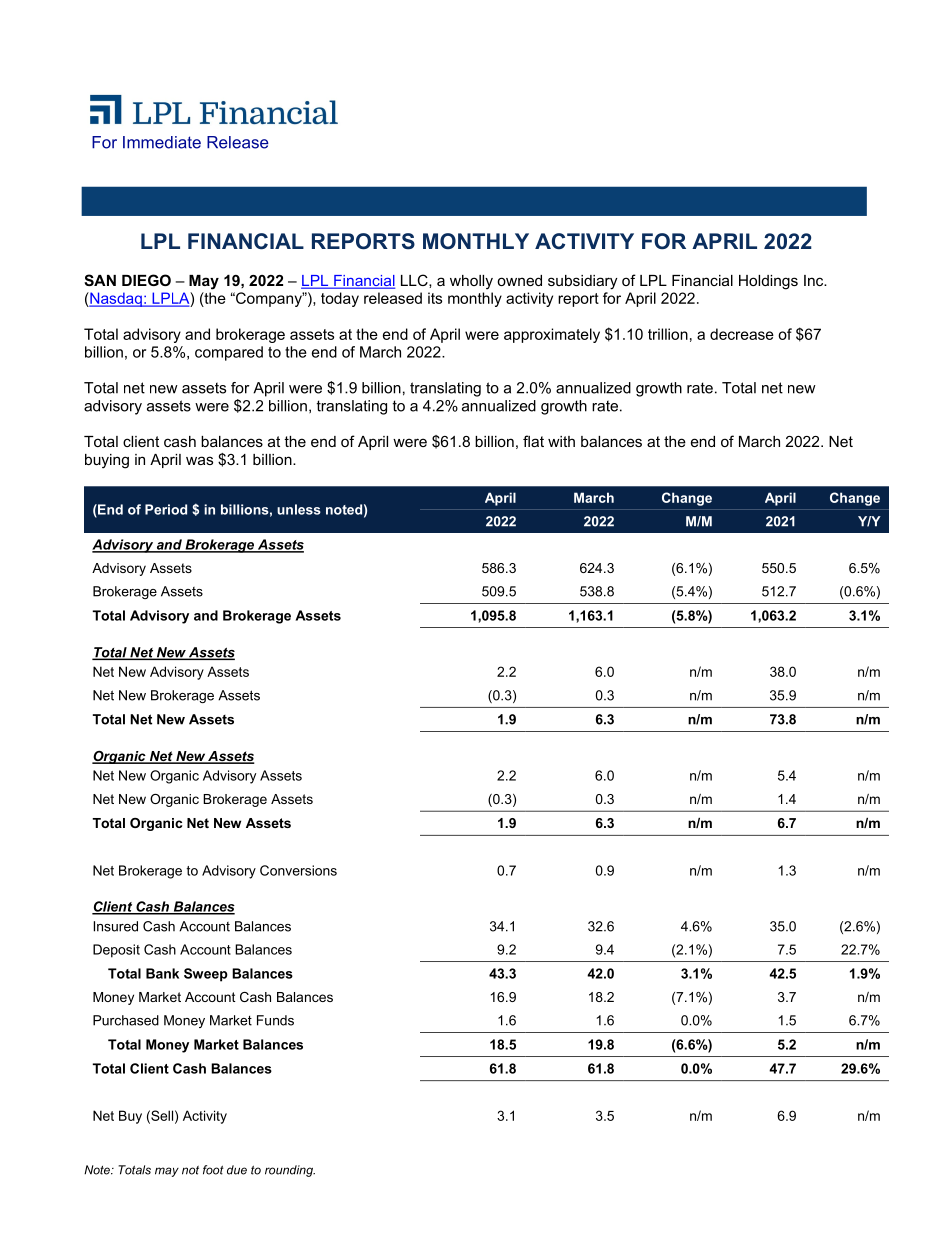 The height and width of the screenshot is (1233, 952). I want to click on Period, so click(166, 509).
